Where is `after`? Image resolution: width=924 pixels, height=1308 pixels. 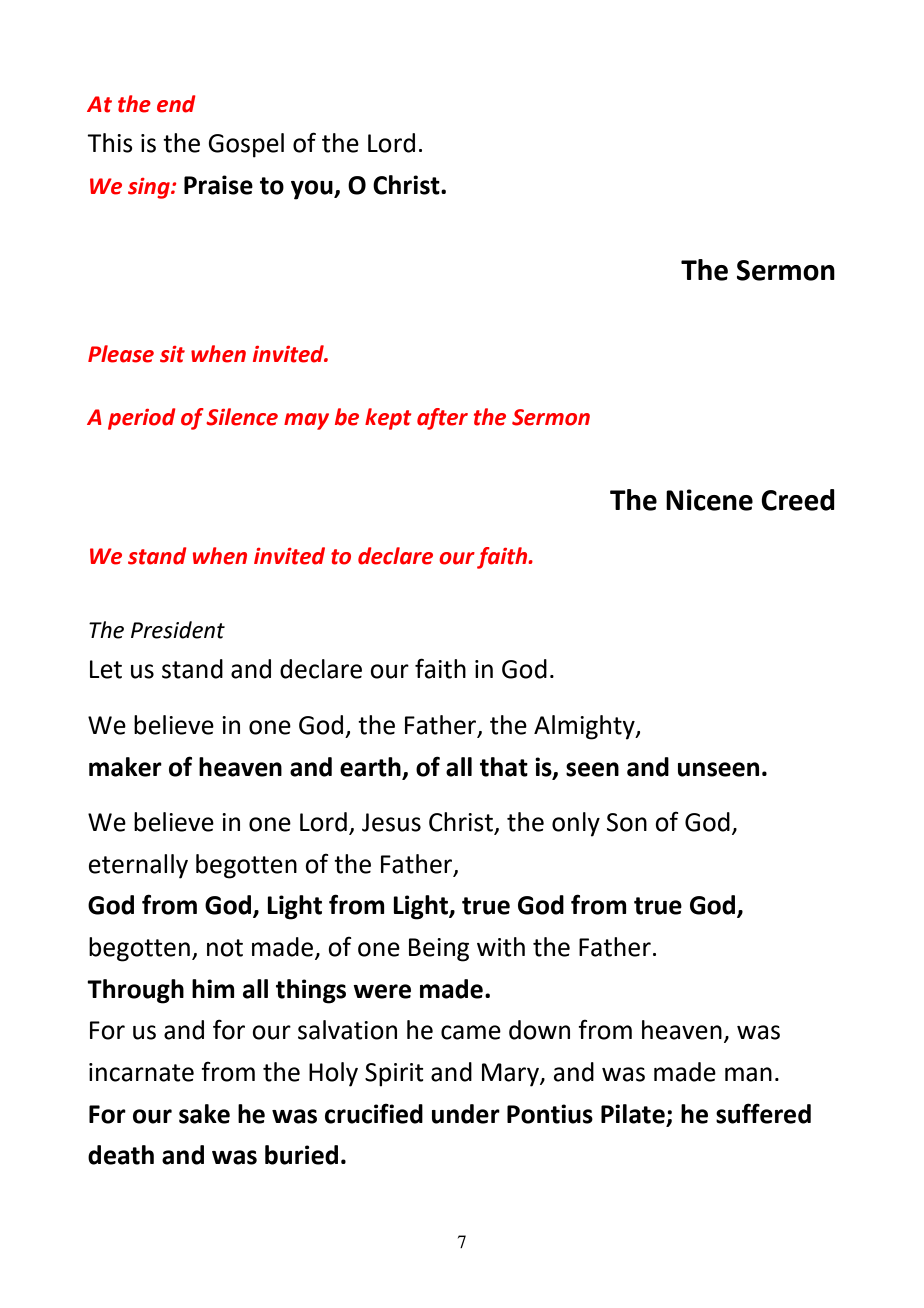 after is located at coordinates (442, 419).
